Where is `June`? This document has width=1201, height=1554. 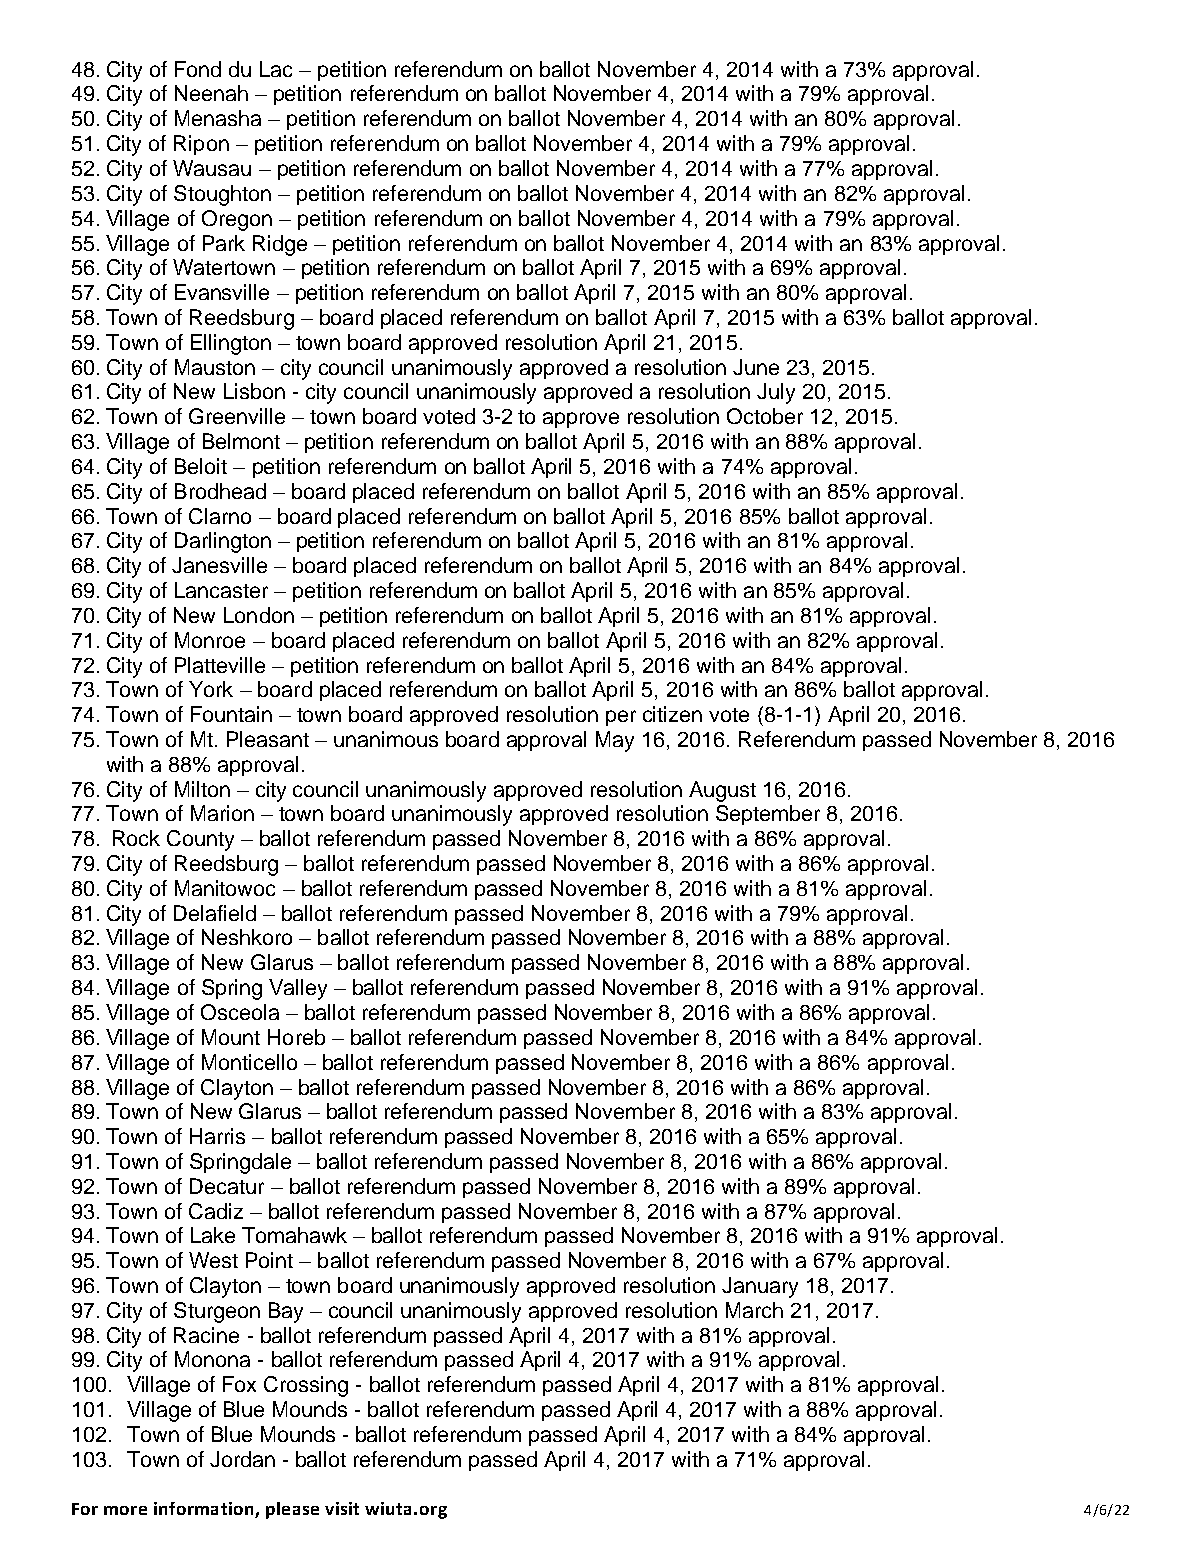 June is located at coordinates (756, 367).
